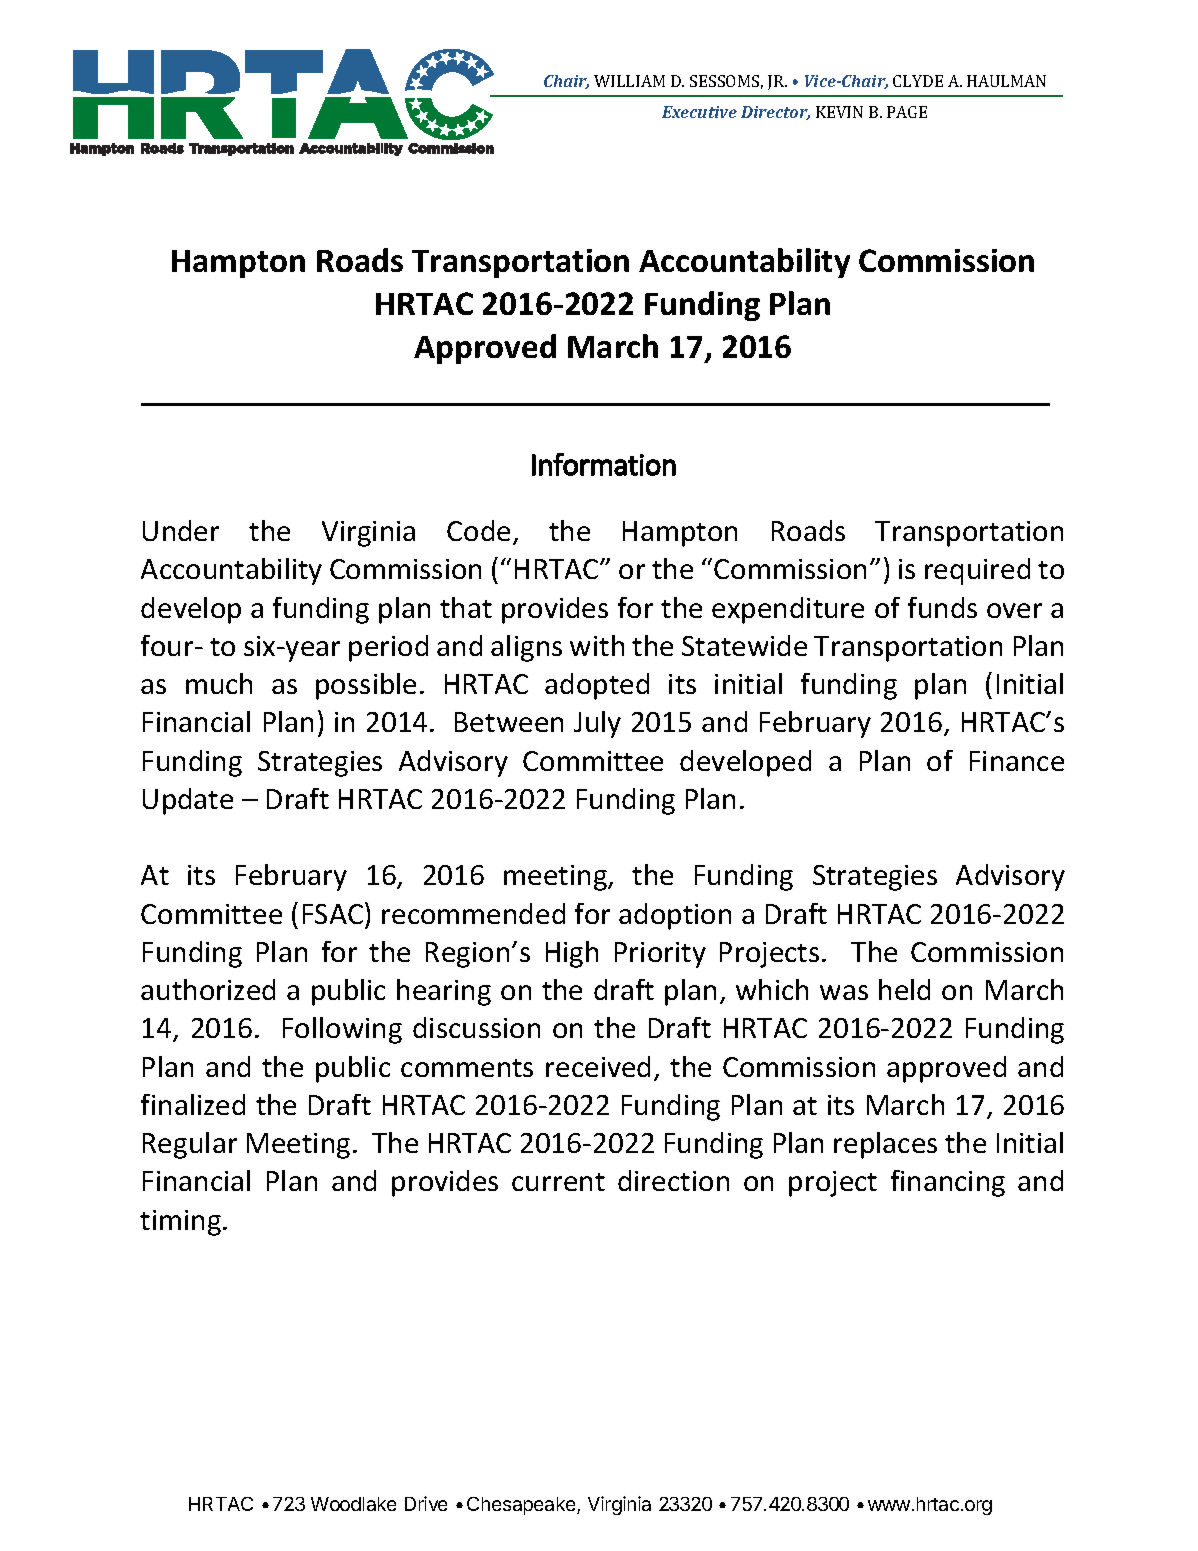 This page has height=1551, width=1198. I want to click on Finance, so click(1017, 761).
